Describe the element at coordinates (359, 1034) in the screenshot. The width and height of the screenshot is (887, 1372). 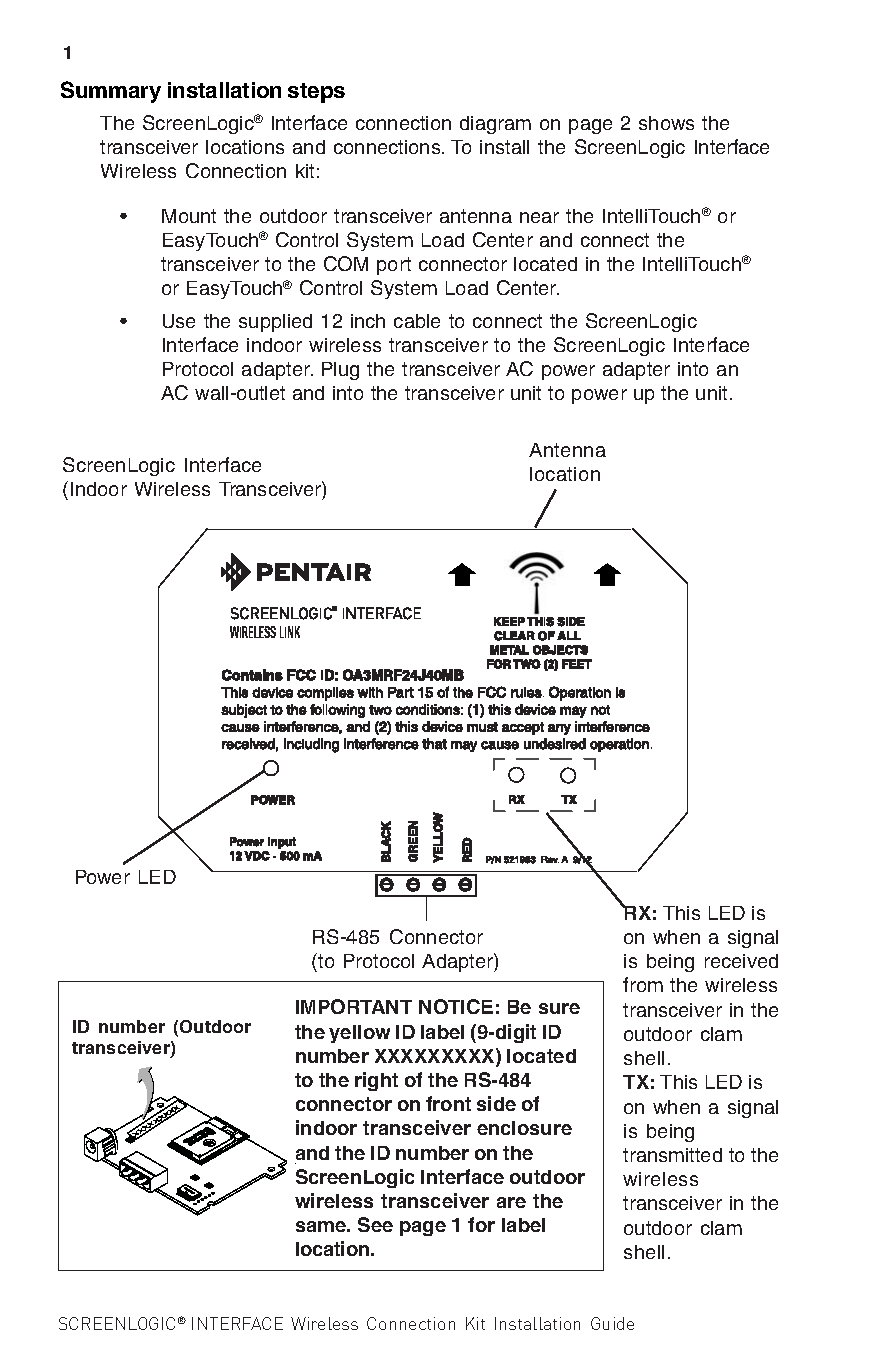
I see `yellow` at that location.
